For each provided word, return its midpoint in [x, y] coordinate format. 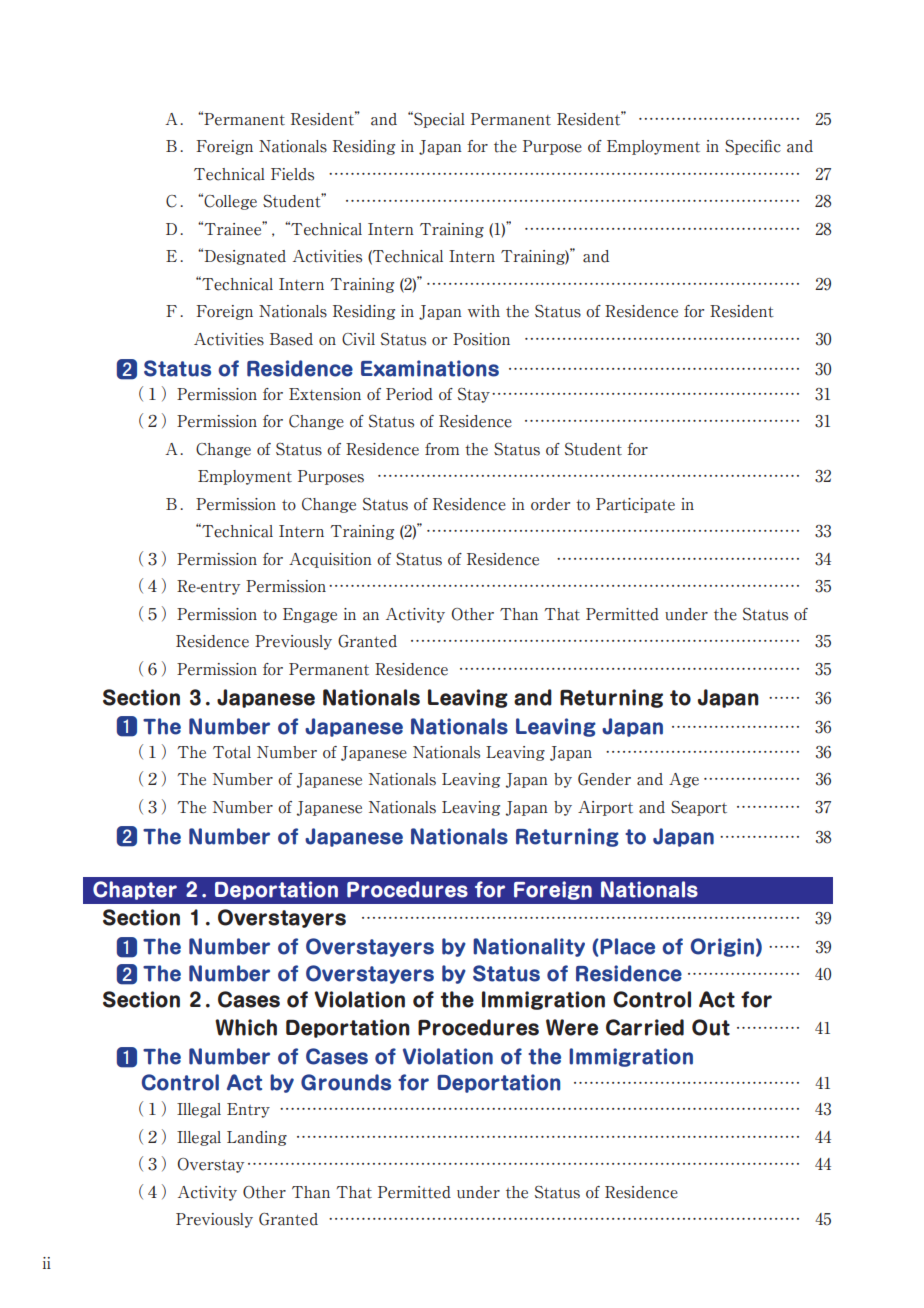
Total [232, 752]
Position [481, 339]
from [442, 449]
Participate [635, 505]
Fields [292, 174]
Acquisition [330, 560]
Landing [257, 1138]
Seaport [699, 808]
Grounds [346, 1082]
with [484, 311]
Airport [605, 808]
